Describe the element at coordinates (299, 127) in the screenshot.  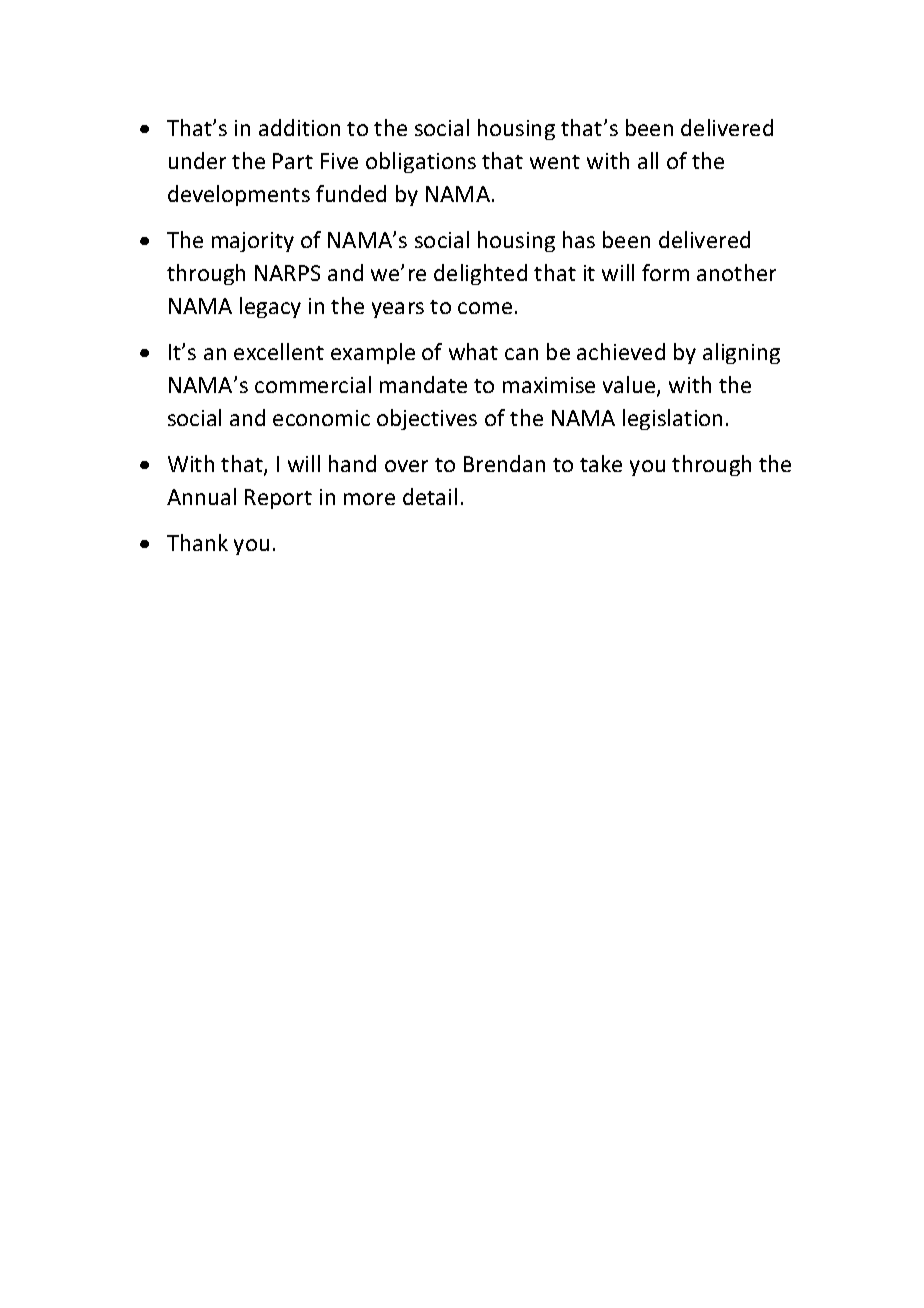
I see `addition` at that location.
